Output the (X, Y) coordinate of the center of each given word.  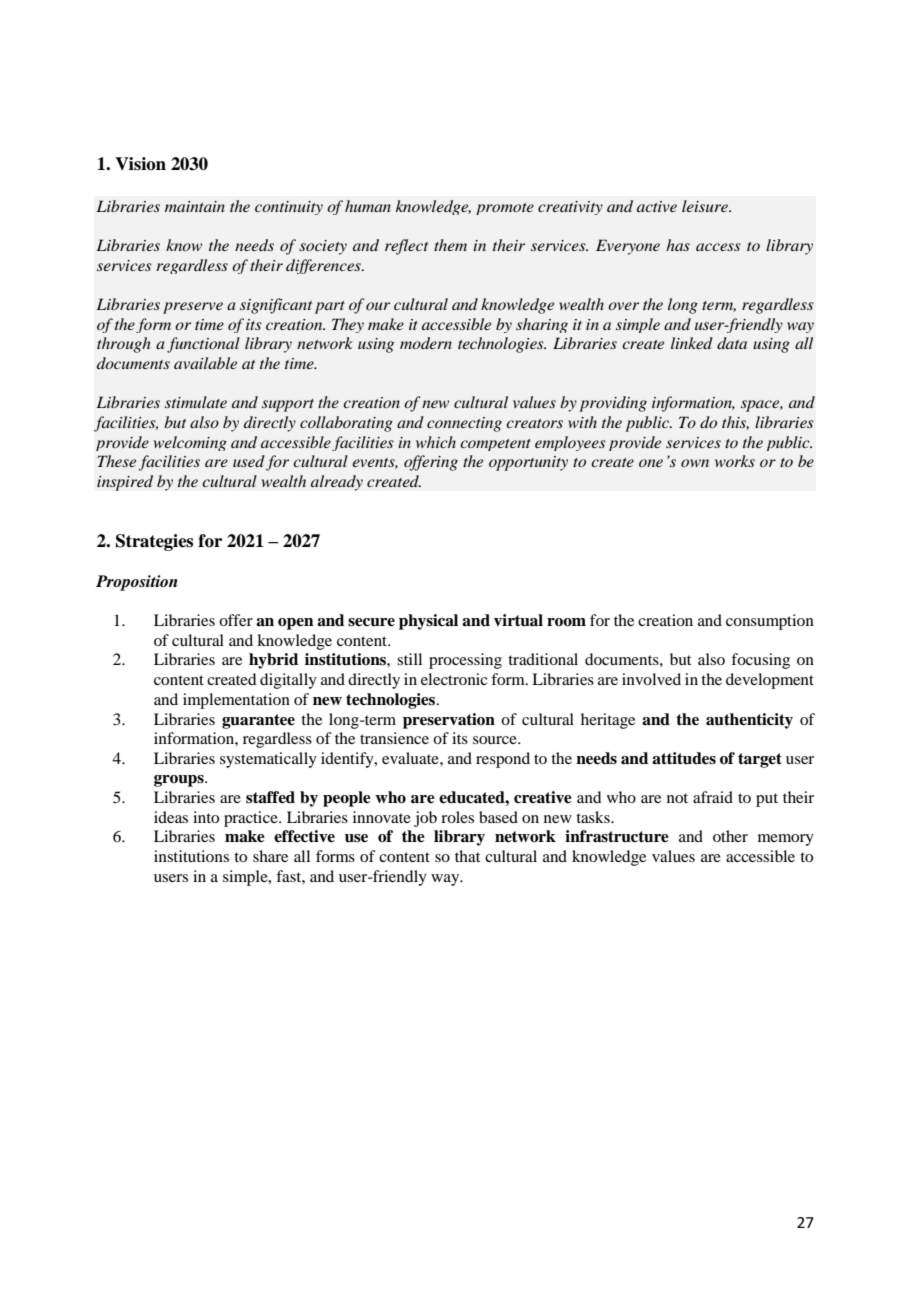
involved (651, 679)
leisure (706, 206)
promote (505, 209)
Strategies (154, 542)
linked (692, 343)
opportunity (528, 463)
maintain (195, 206)
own (695, 463)
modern (426, 343)
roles (457, 817)
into (206, 817)
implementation (236, 701)
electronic (454, 679)
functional (203, 345)
